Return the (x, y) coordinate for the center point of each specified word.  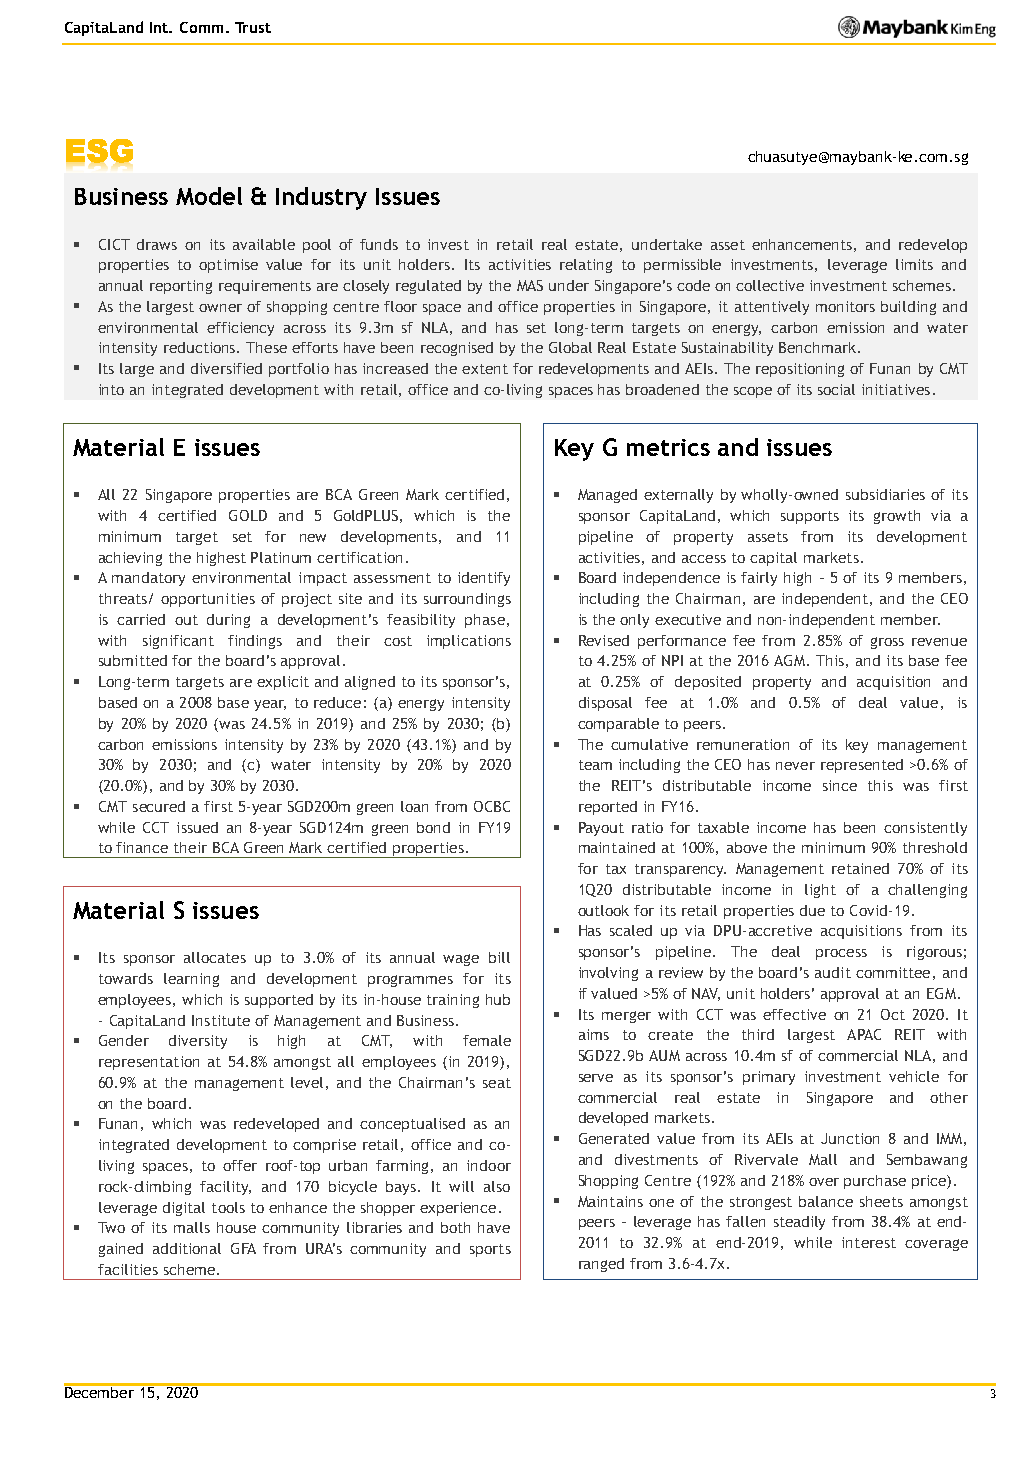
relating (586, 266)
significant (178, 642)
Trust (253, 27)
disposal (605, 704)
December (100, 1391)
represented (862, 766)
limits (914, 264)
